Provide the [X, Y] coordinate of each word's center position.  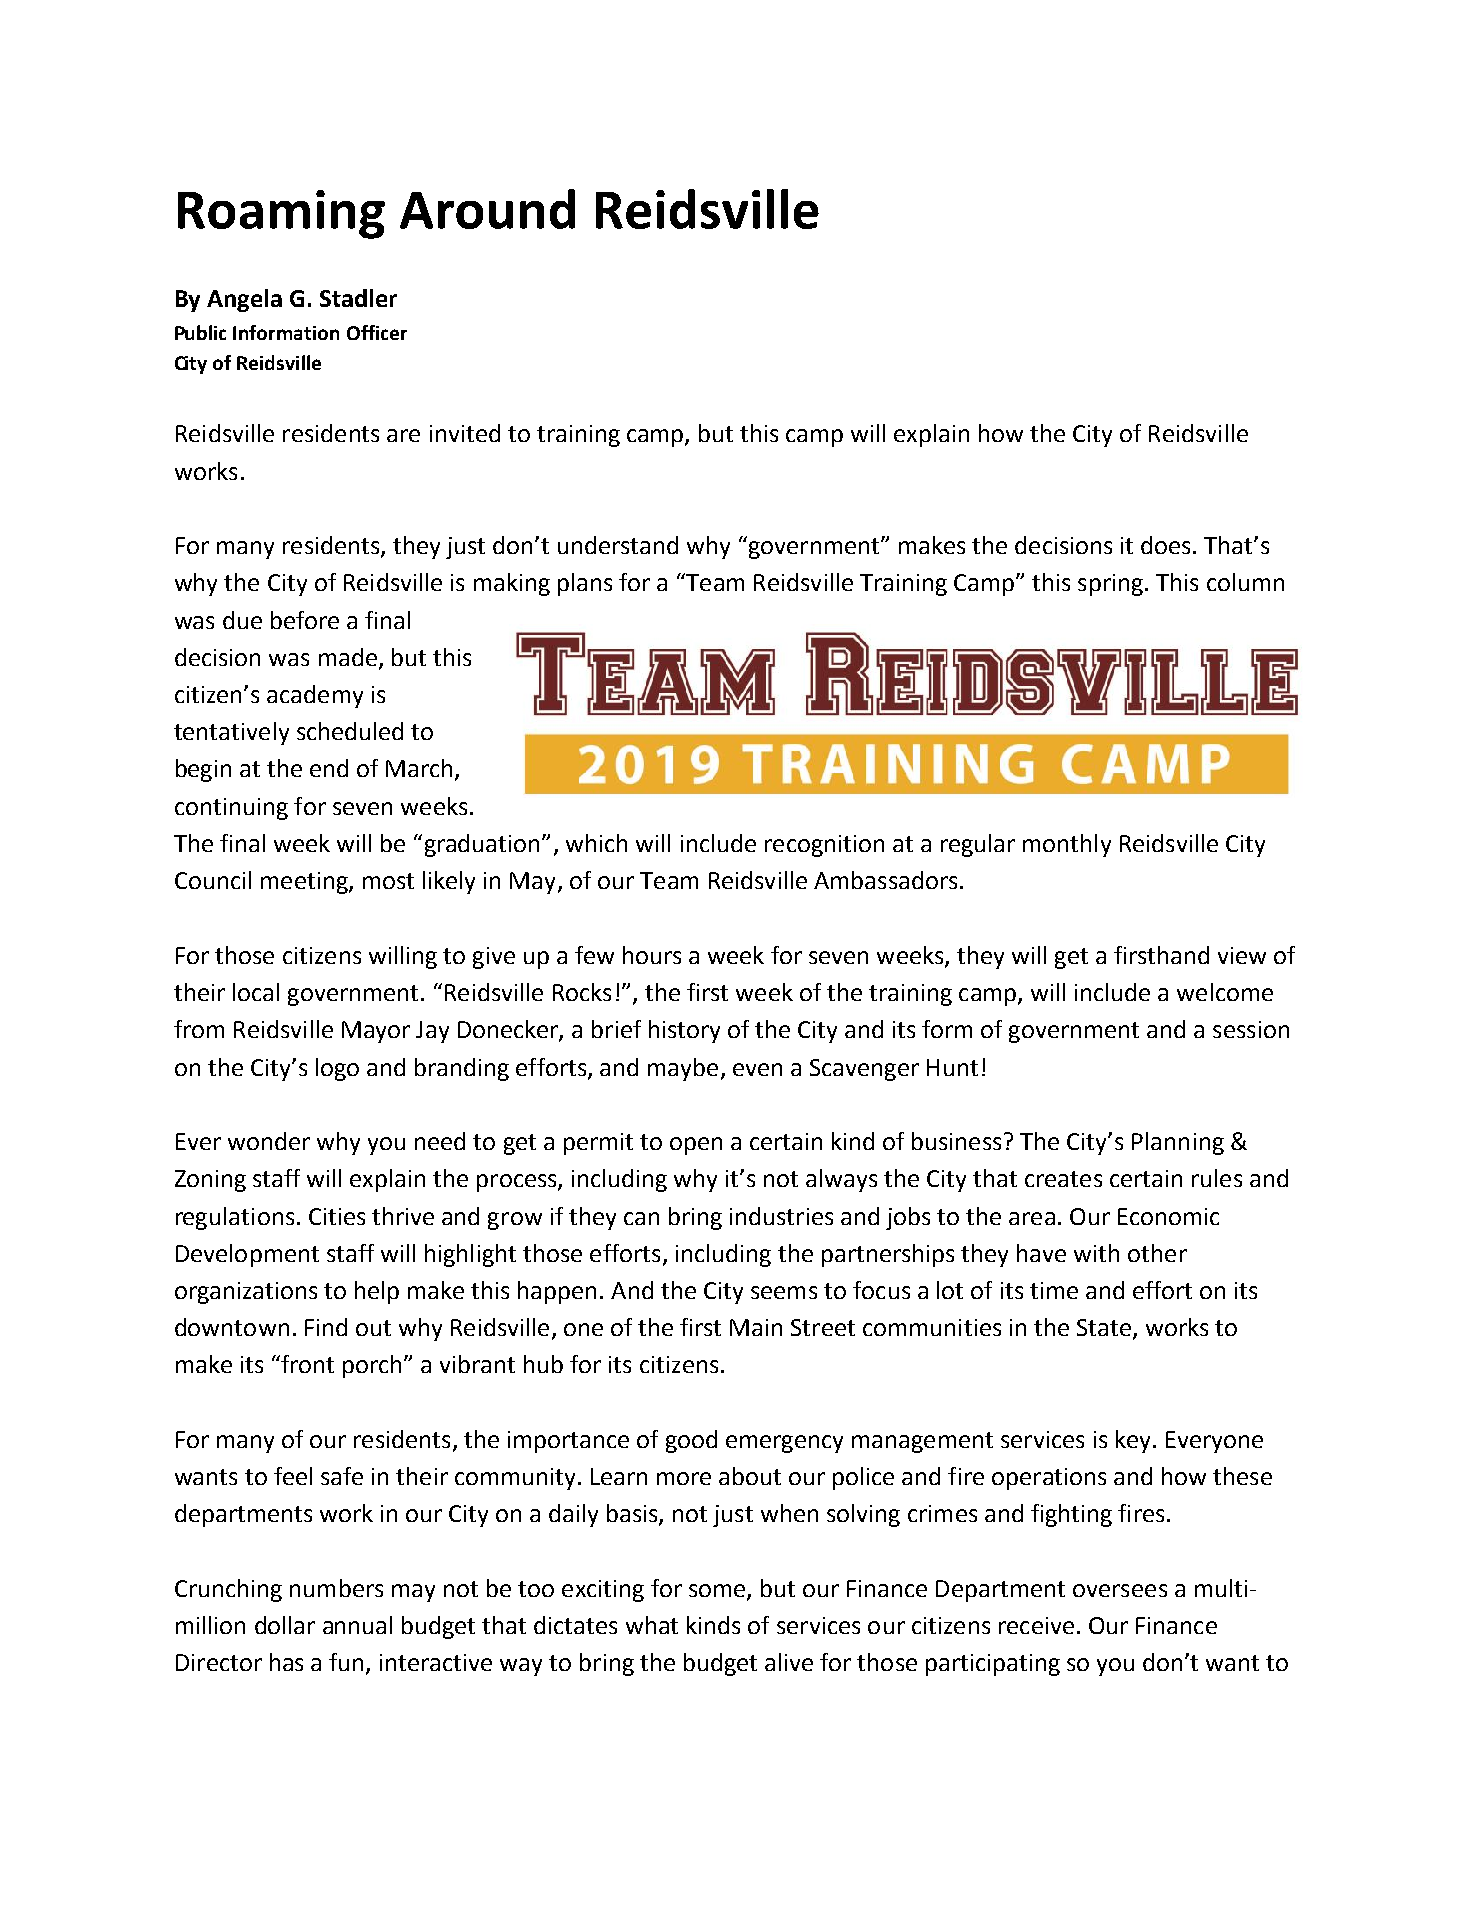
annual [357, 1625]
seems [784, 1292]
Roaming [281, 214]
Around [487, 209]
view [1242, 955]
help [377, 1292]
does [1167, 545]
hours [652, 955]
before [305, 620]
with [1096, 1253]
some [718, 1592]
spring [1110, 585]
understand [618, 545]
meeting [305, 883]
